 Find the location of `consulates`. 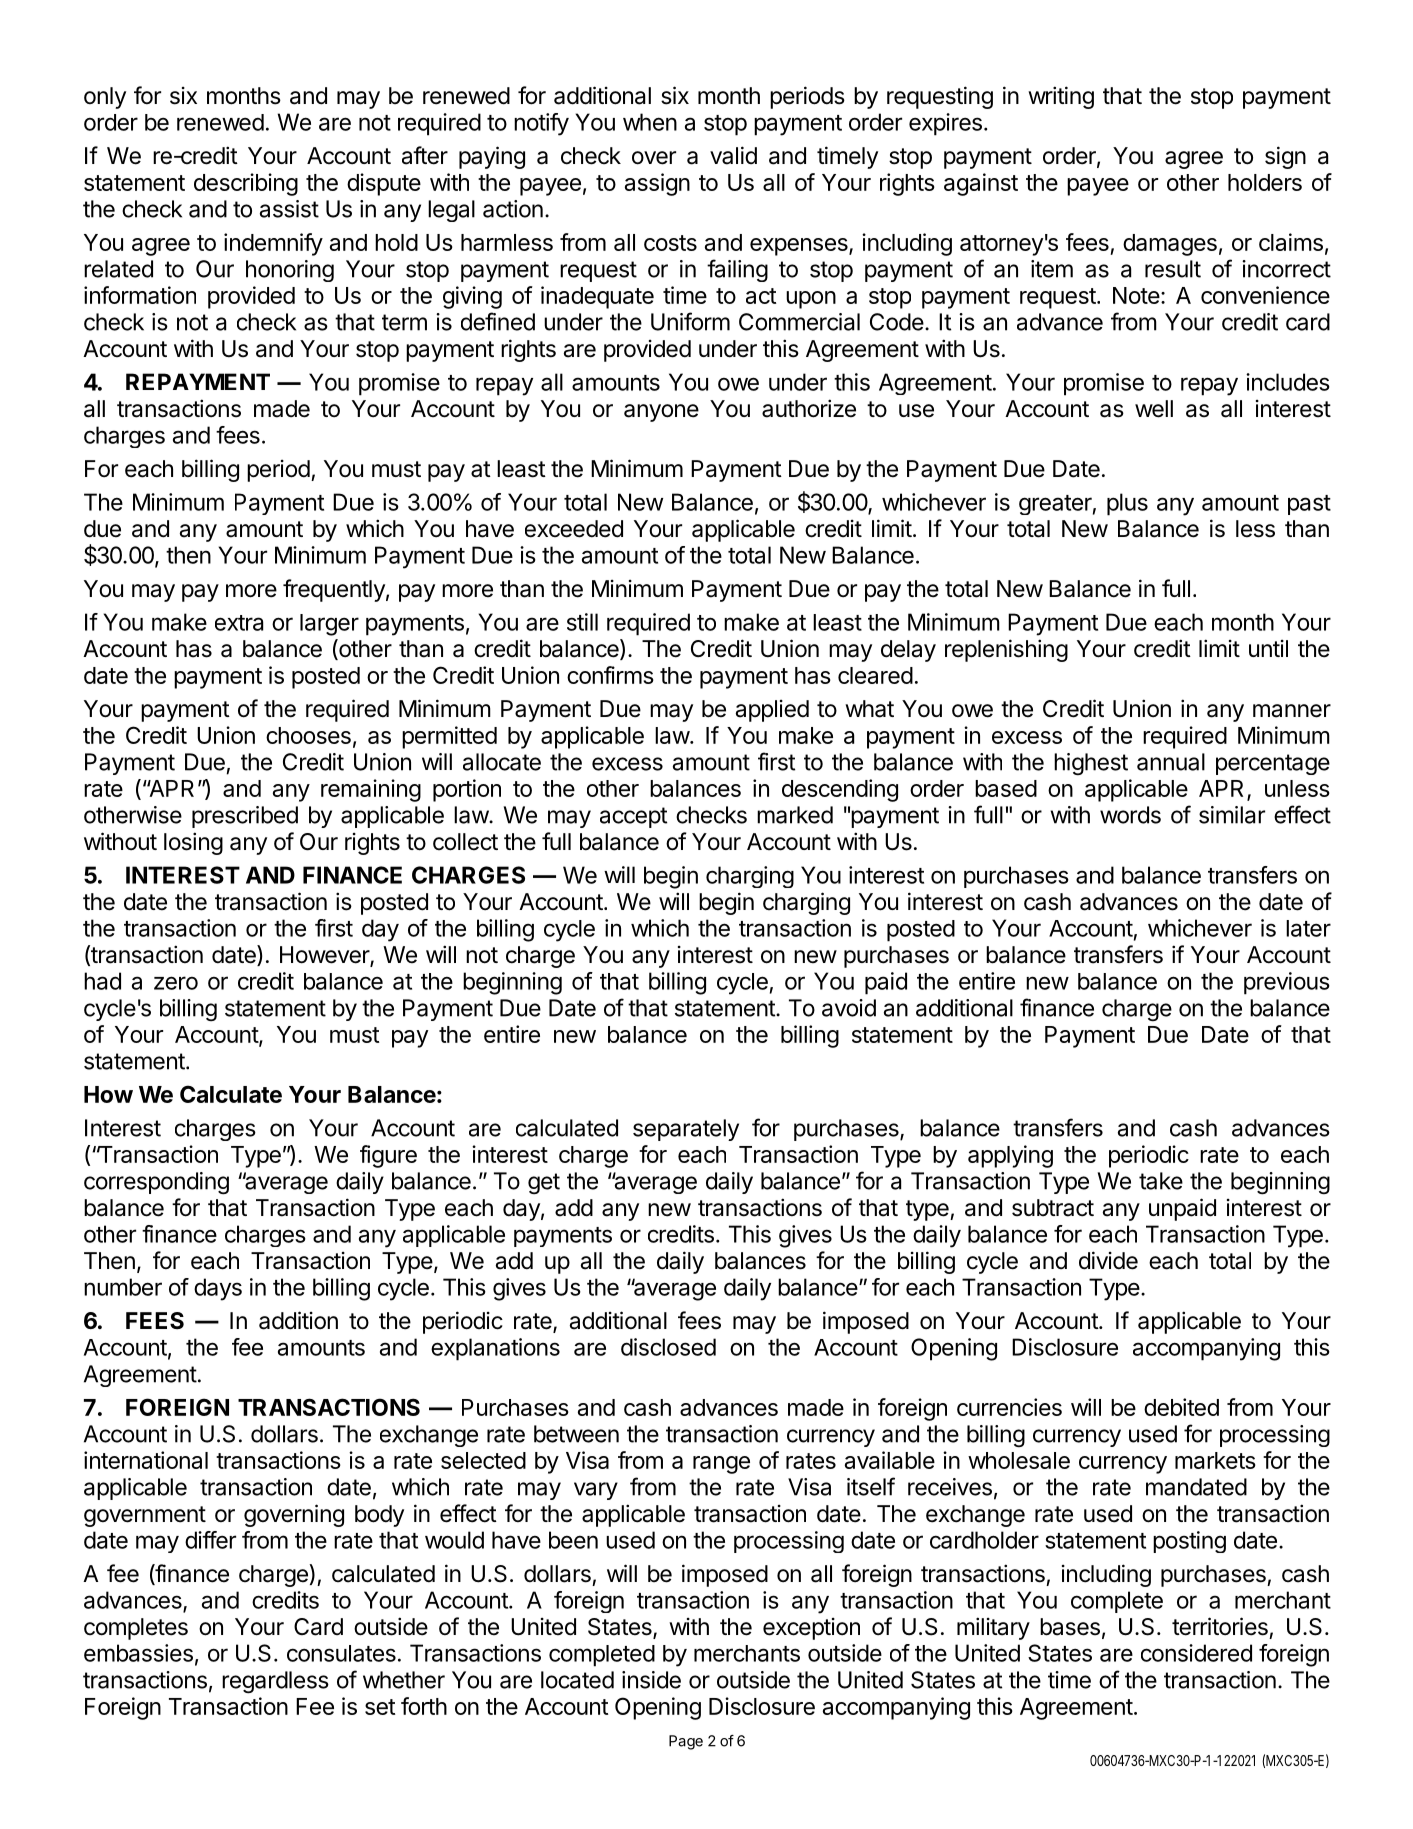

consulates is located at coordinates (341, 1653).
